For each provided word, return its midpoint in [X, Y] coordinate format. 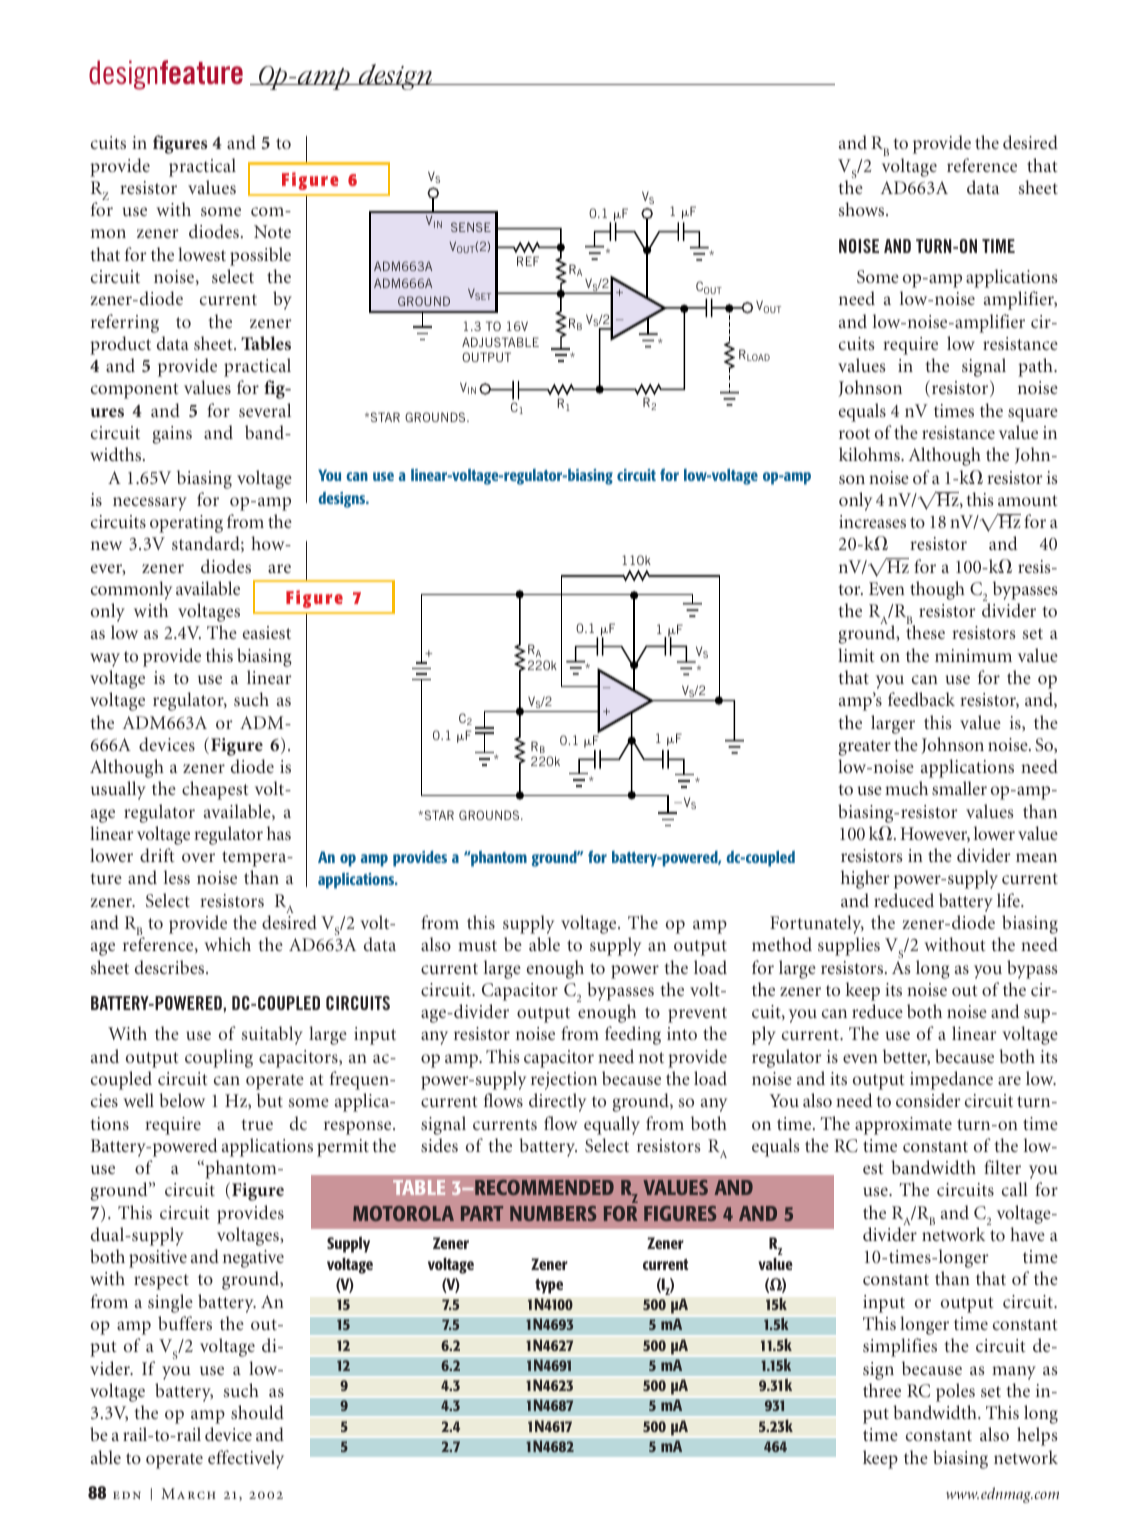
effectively [246, 1459]
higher [865, 879]
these [925, 632]
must [477, 945]
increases [872, 521]
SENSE [471, 227]
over [198, 857]
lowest [202, 254]
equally [612, 1125]
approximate [903, 1126]
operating [186, 524]
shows [863, 209]
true [257, 1124]
